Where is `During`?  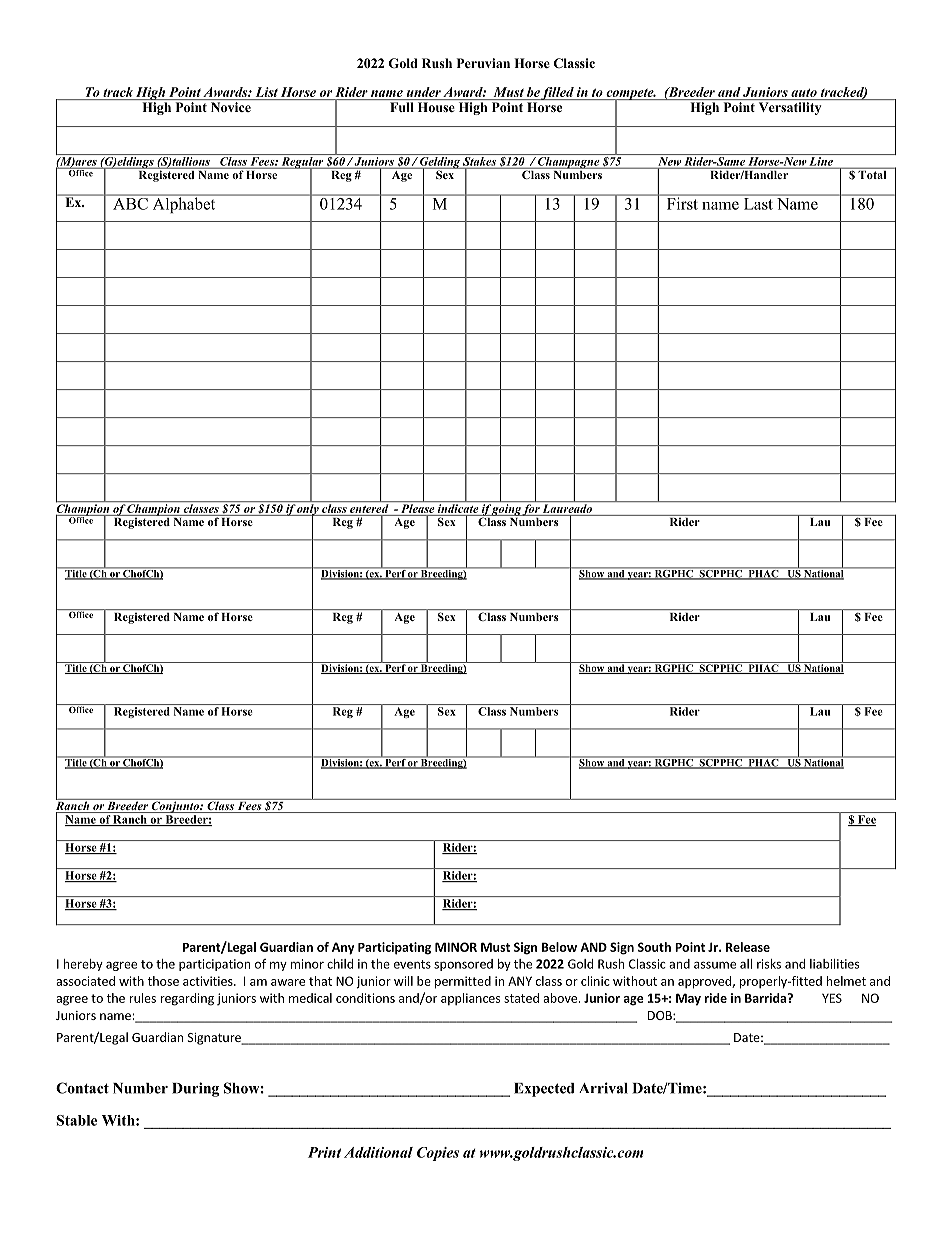
During is located at coordinates (195, 1089).
